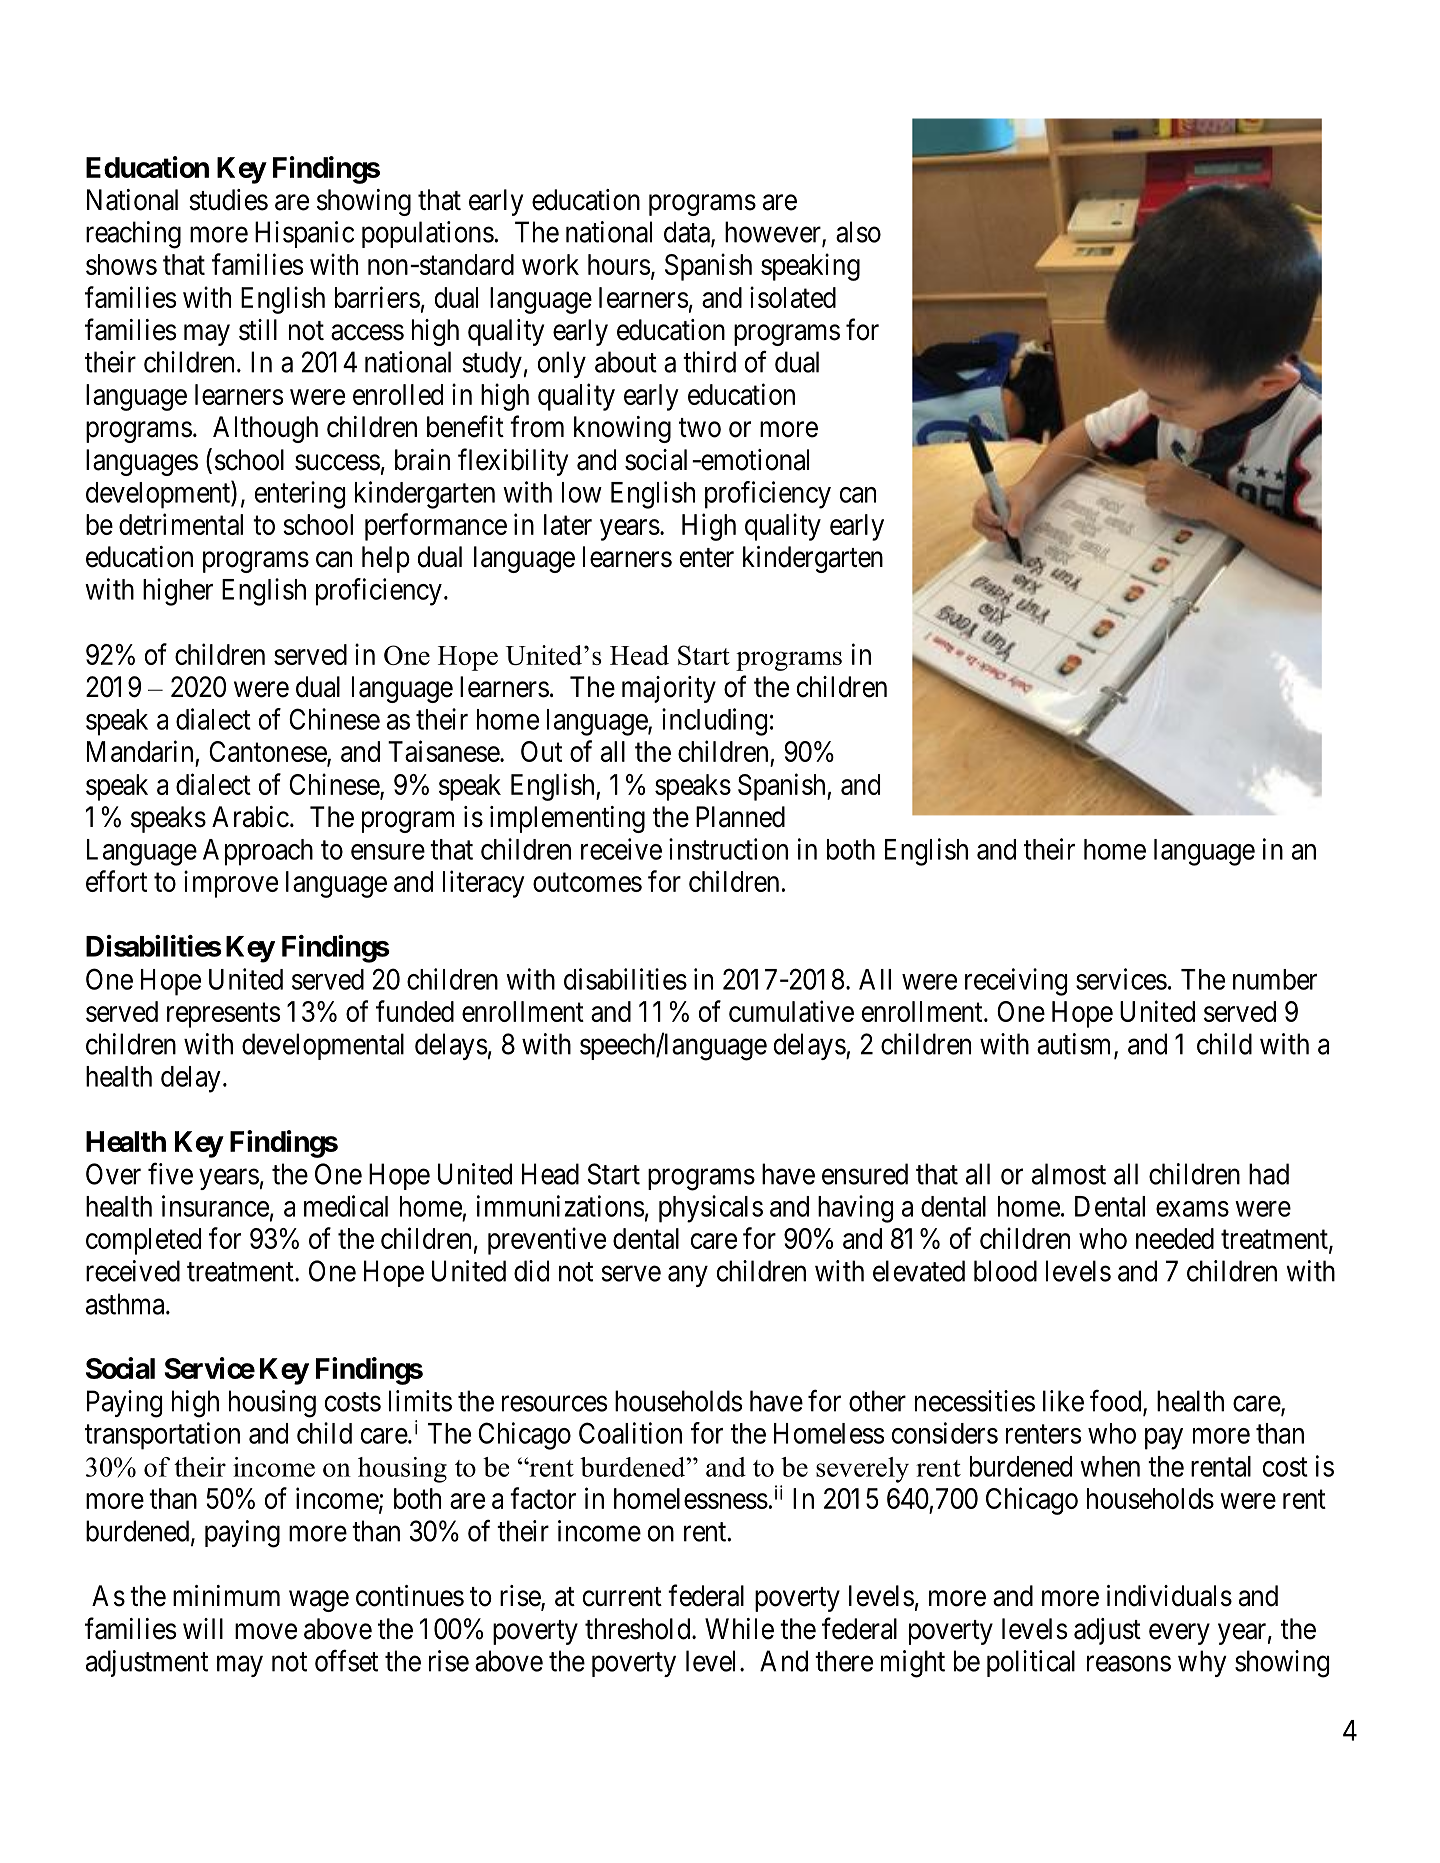 The width and height of the document is (1440, 1863). I want to click on also, so click(858, 232).
